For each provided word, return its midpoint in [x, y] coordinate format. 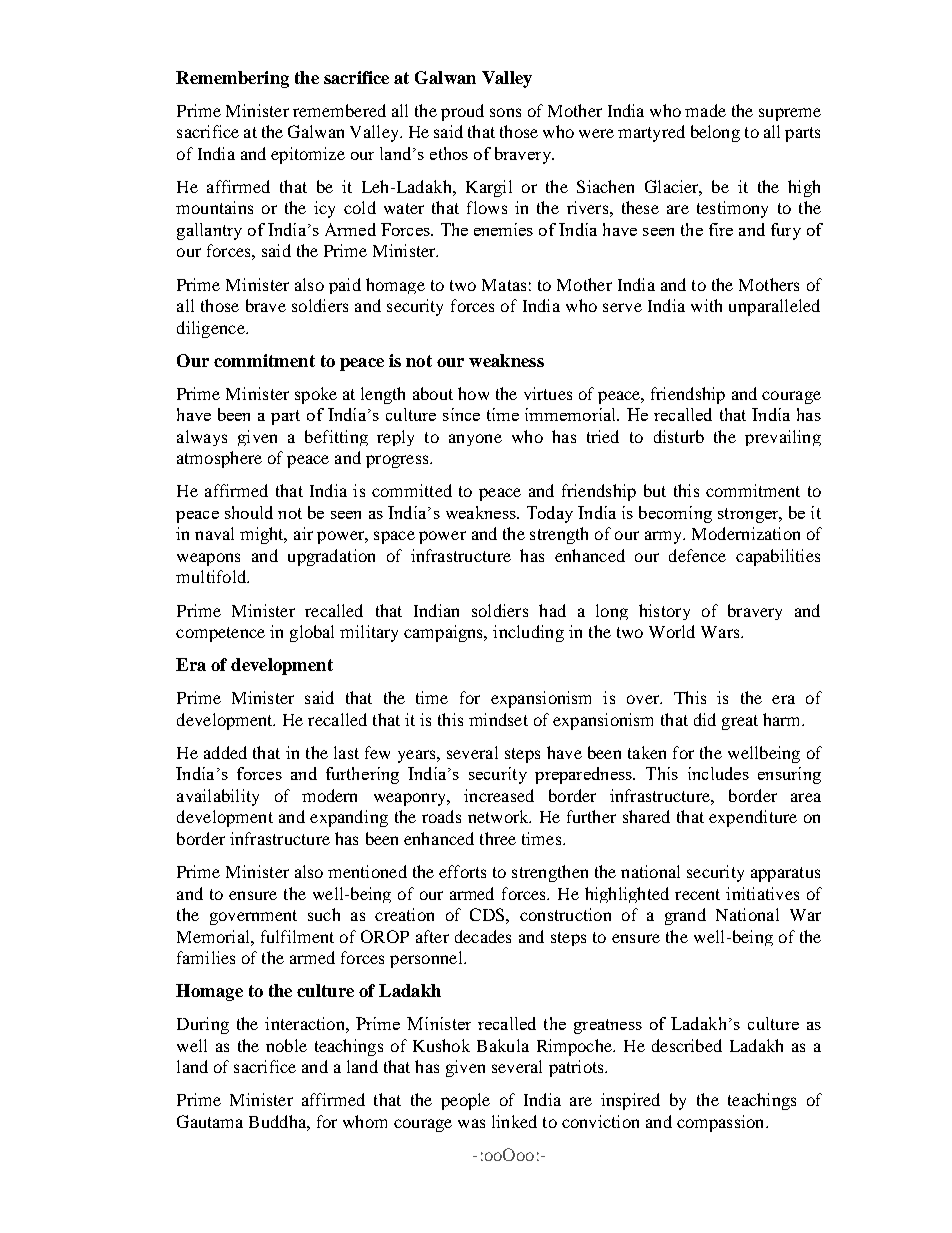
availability [218, 797]
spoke [316, 395]
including [528, 633]
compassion [722, 1123]
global [312, 633]
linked [514, 1121]
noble [286, 1045]
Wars [721, 632]
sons [505, 112]
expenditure [753, 818]
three [498, 838]
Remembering [232, 79]
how [473, 393]
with [706, 305]
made [705, 110]
